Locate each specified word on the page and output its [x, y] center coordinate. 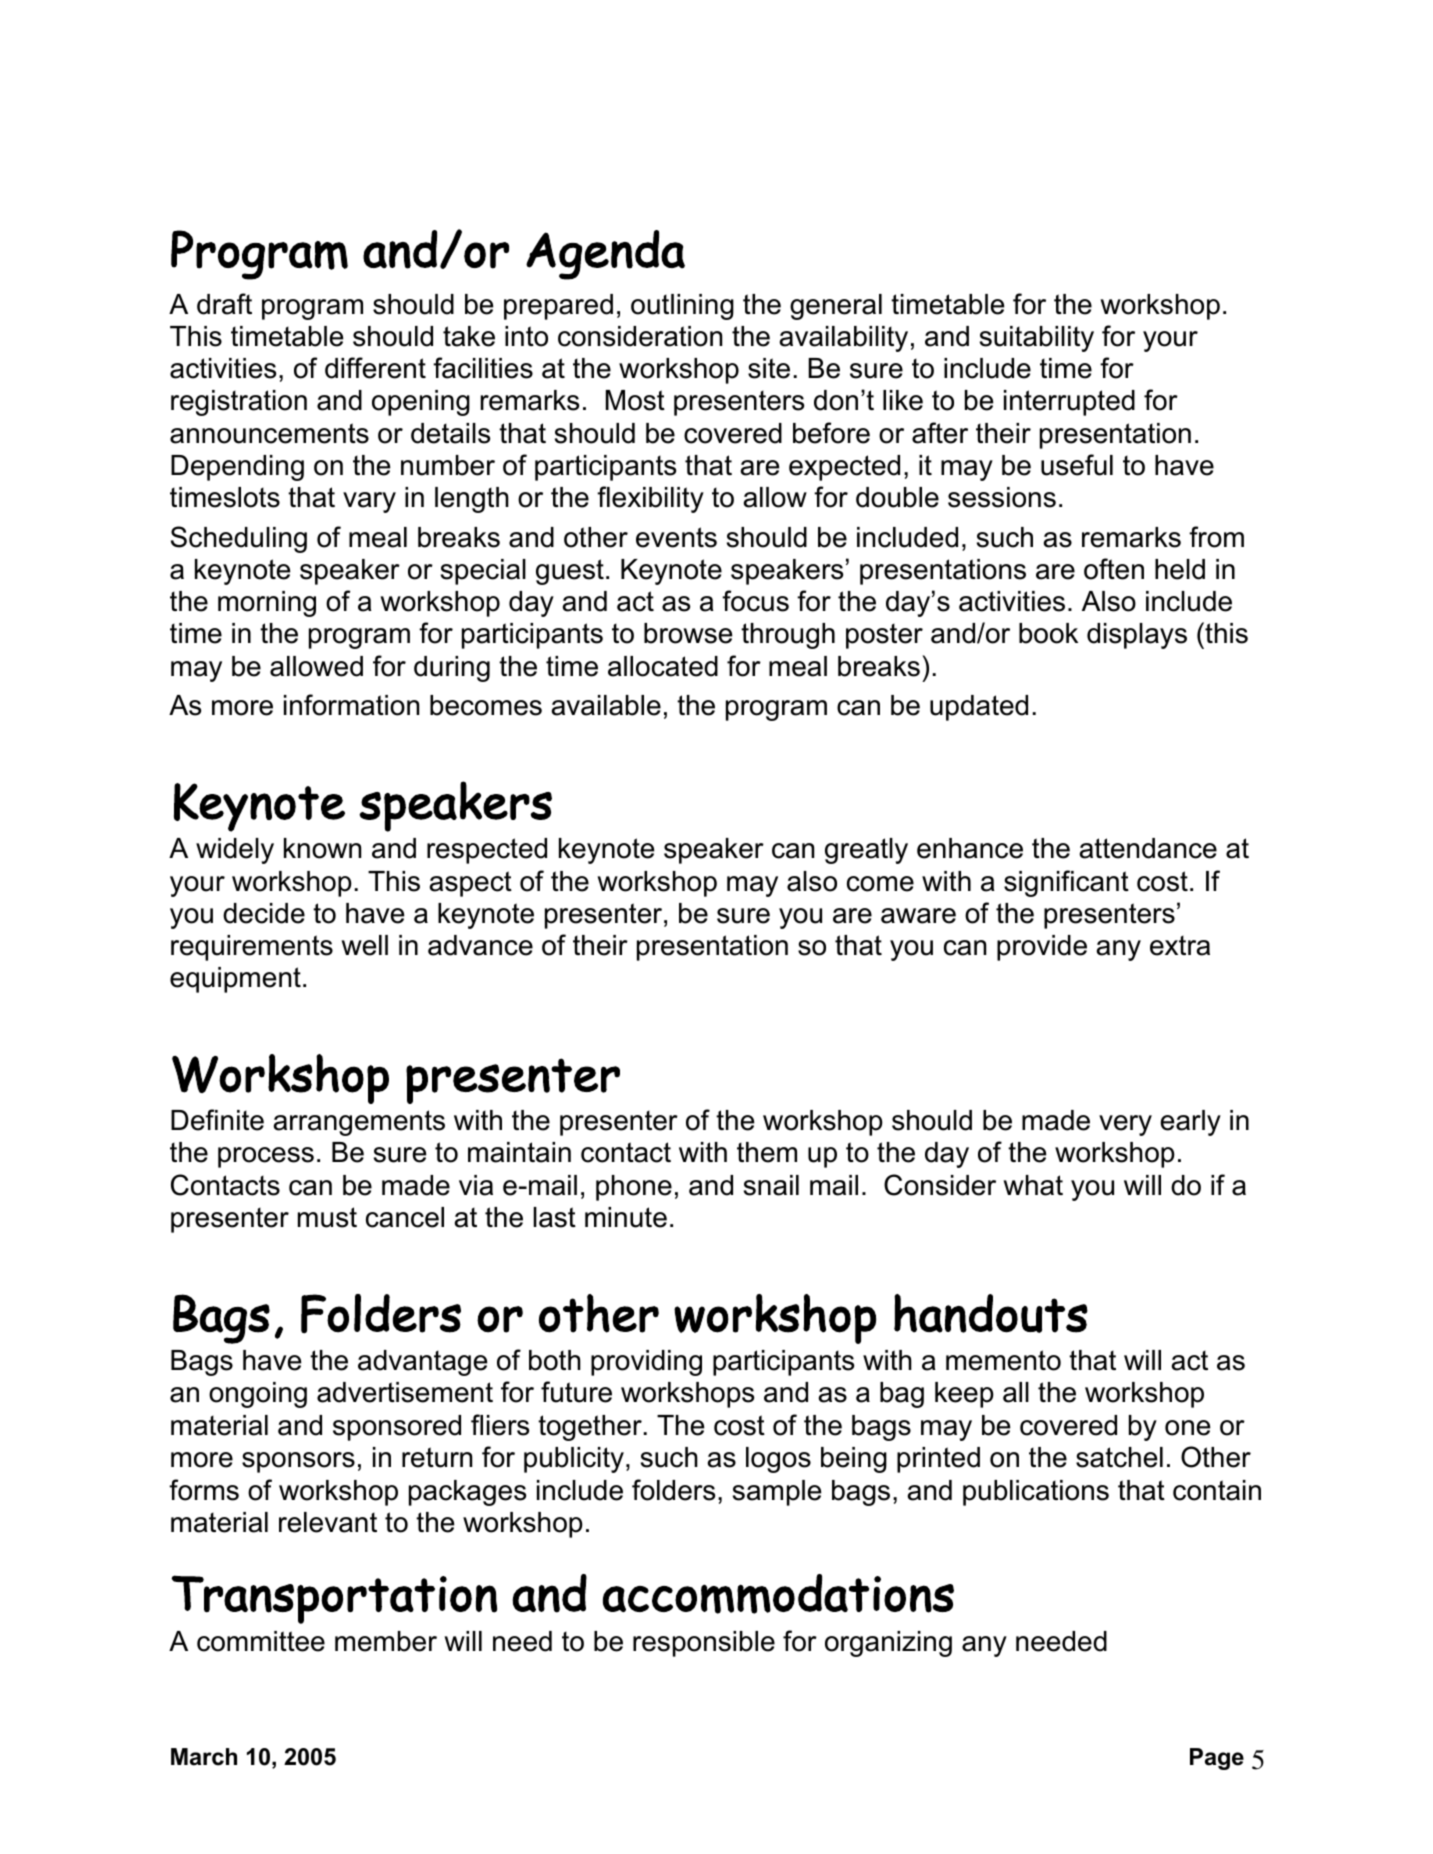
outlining [682, 307]
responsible [704, 1644]
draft [224, 304]
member [386, 1641]
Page [1217, 1759]
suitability [1037, 339]
